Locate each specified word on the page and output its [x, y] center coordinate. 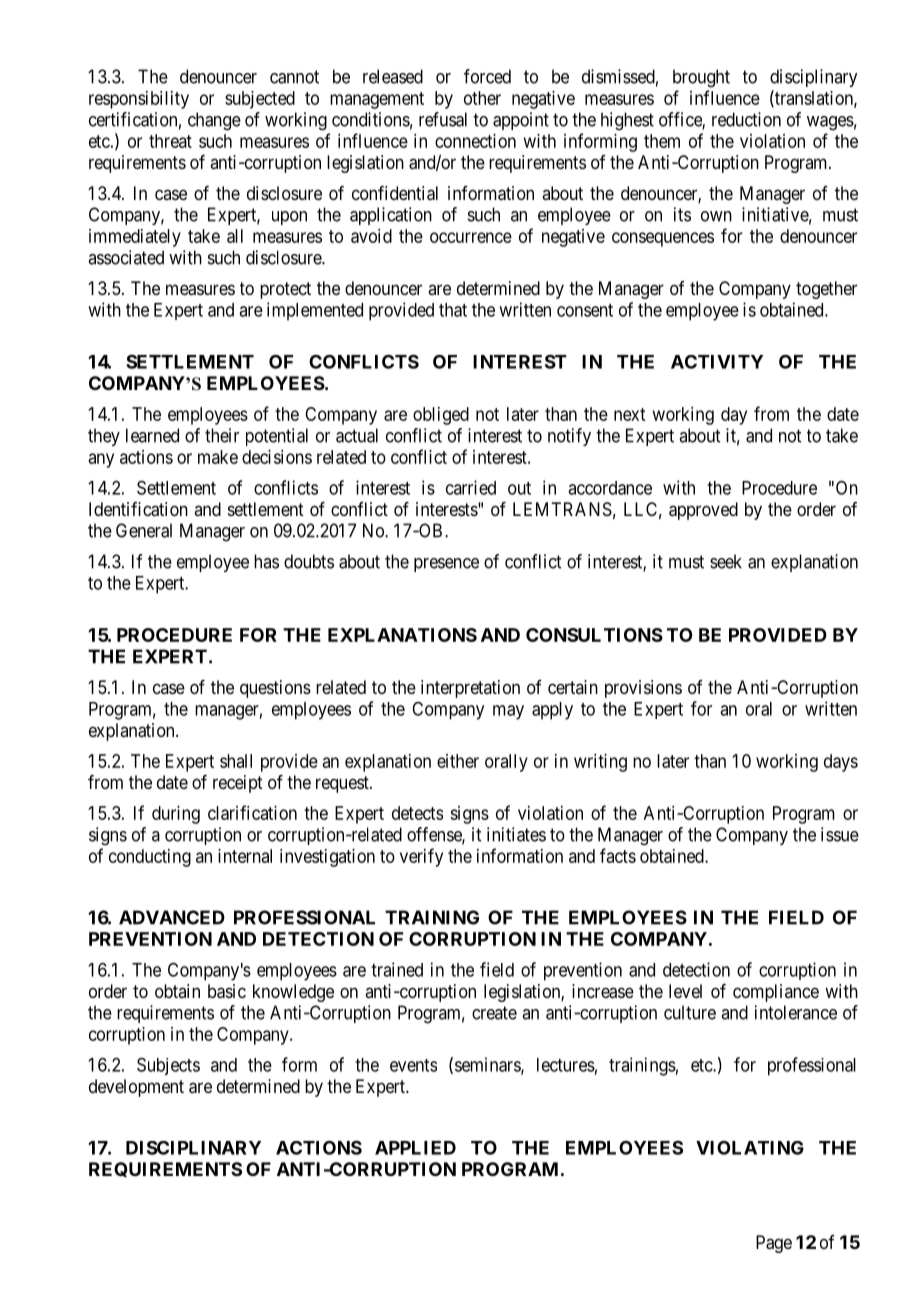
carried [471, 487]
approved [703, 511]
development [136, 1088]
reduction [746, 119]
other [482, 98]
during [176, 815]
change [214, 121]
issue [840, 834]
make [218, 457]
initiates [516, 834]
